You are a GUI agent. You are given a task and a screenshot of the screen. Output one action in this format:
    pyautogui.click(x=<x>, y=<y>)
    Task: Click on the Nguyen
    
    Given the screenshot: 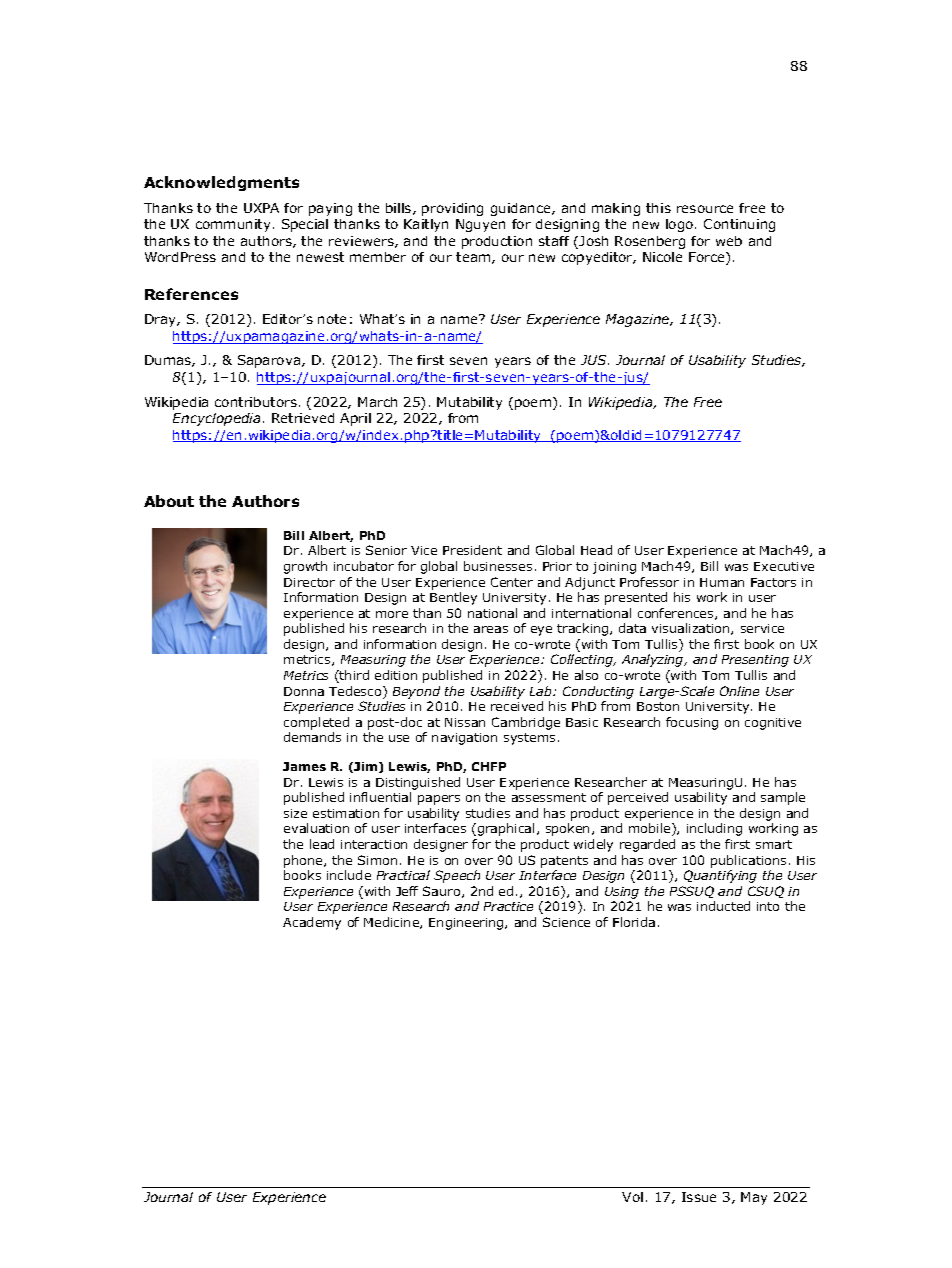 What is the action you would take?
    pyautogui.click(x=480, y=225)
